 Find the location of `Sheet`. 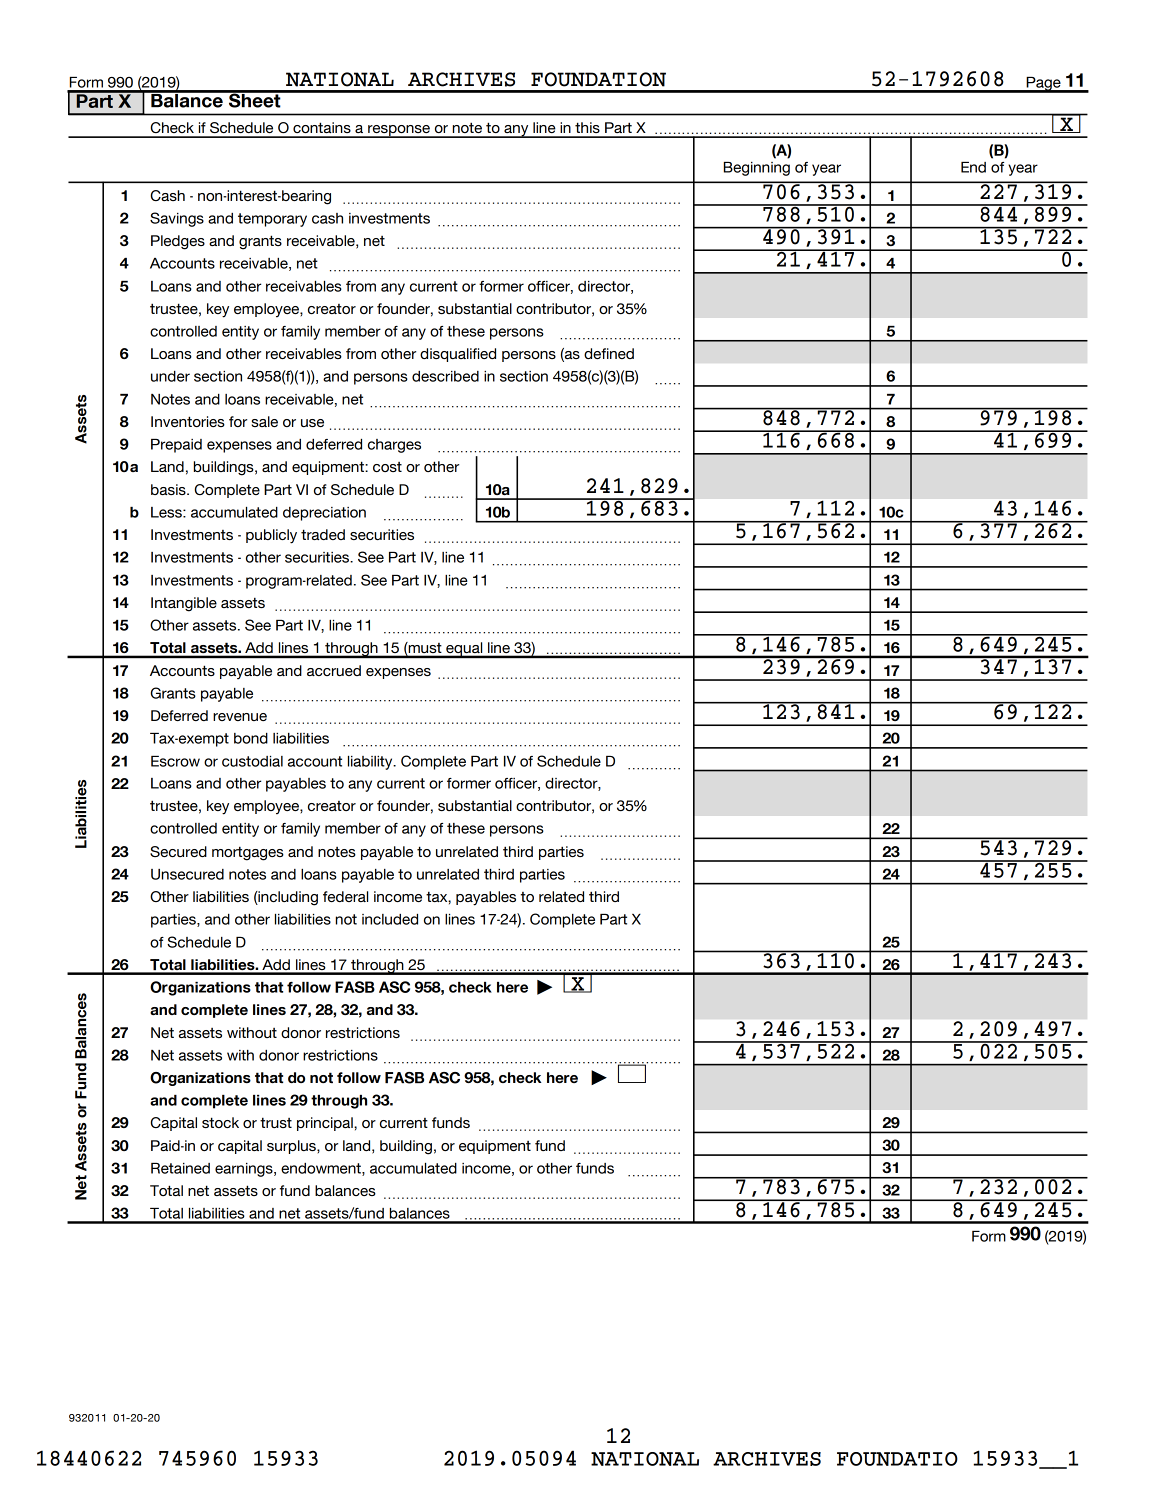

Sheet is located at coordinates (255, 99).
